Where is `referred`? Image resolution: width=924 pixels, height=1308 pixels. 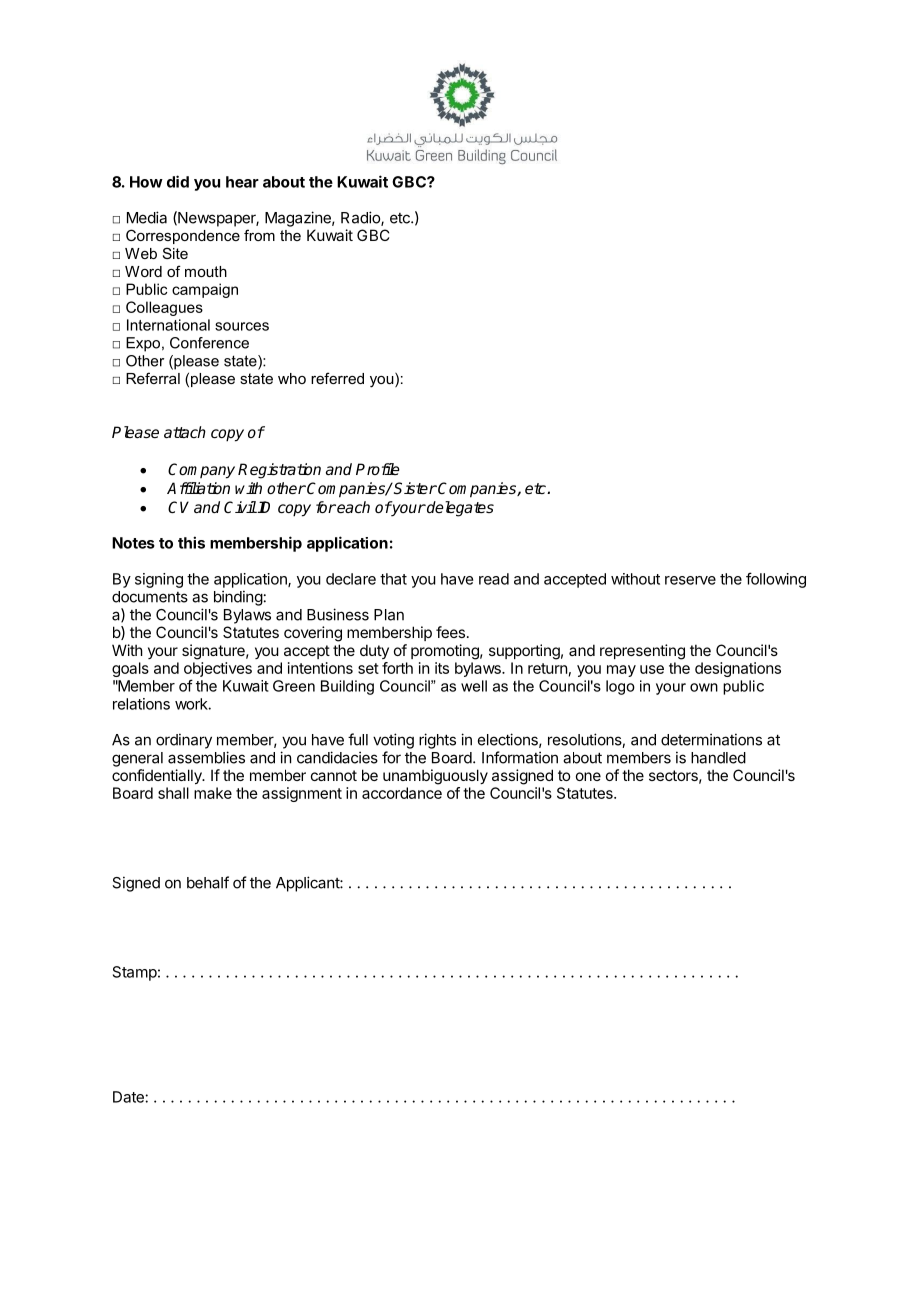 referred is located at coordinates (337, 378).
